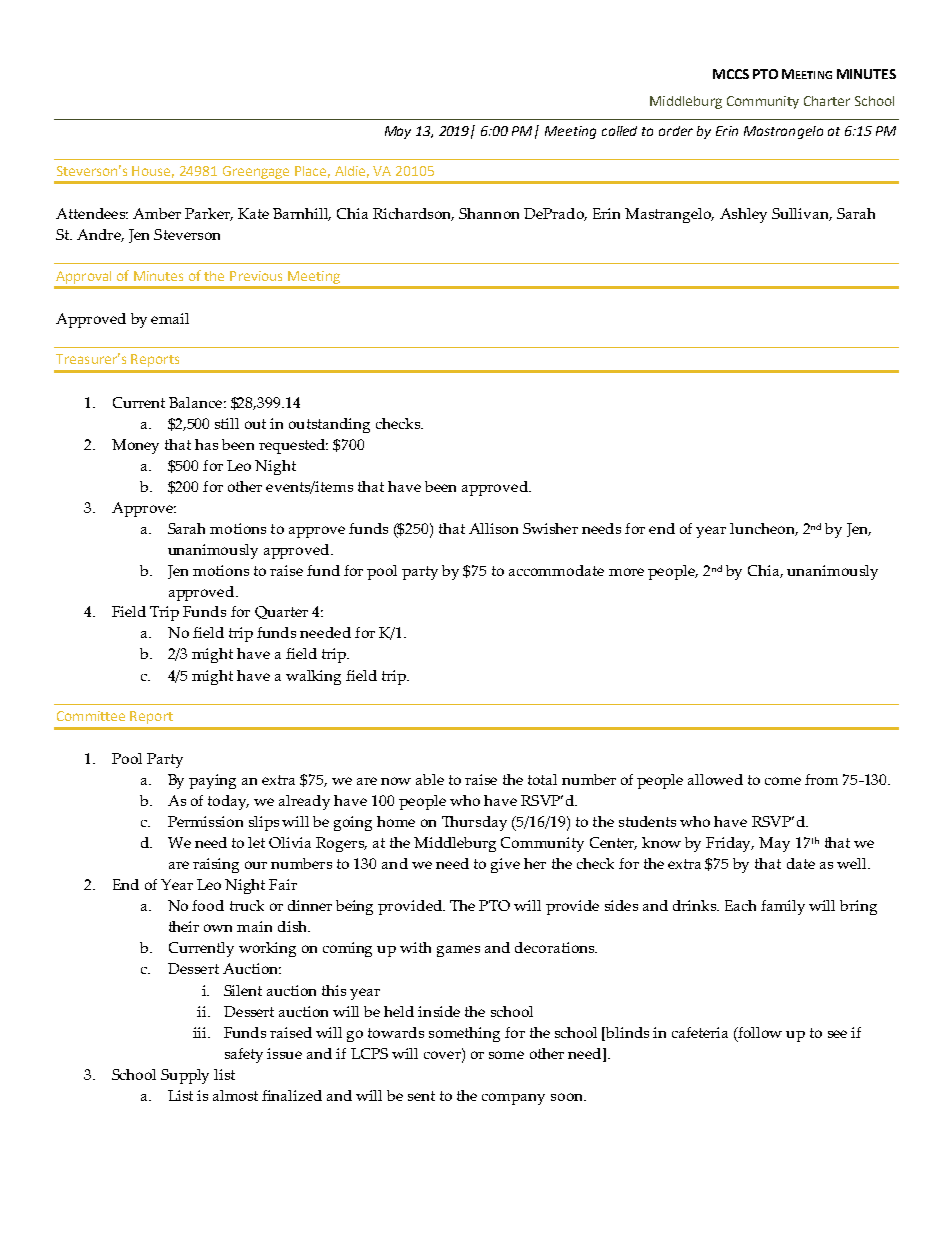  I want to click on company, so click(513, 1099).
